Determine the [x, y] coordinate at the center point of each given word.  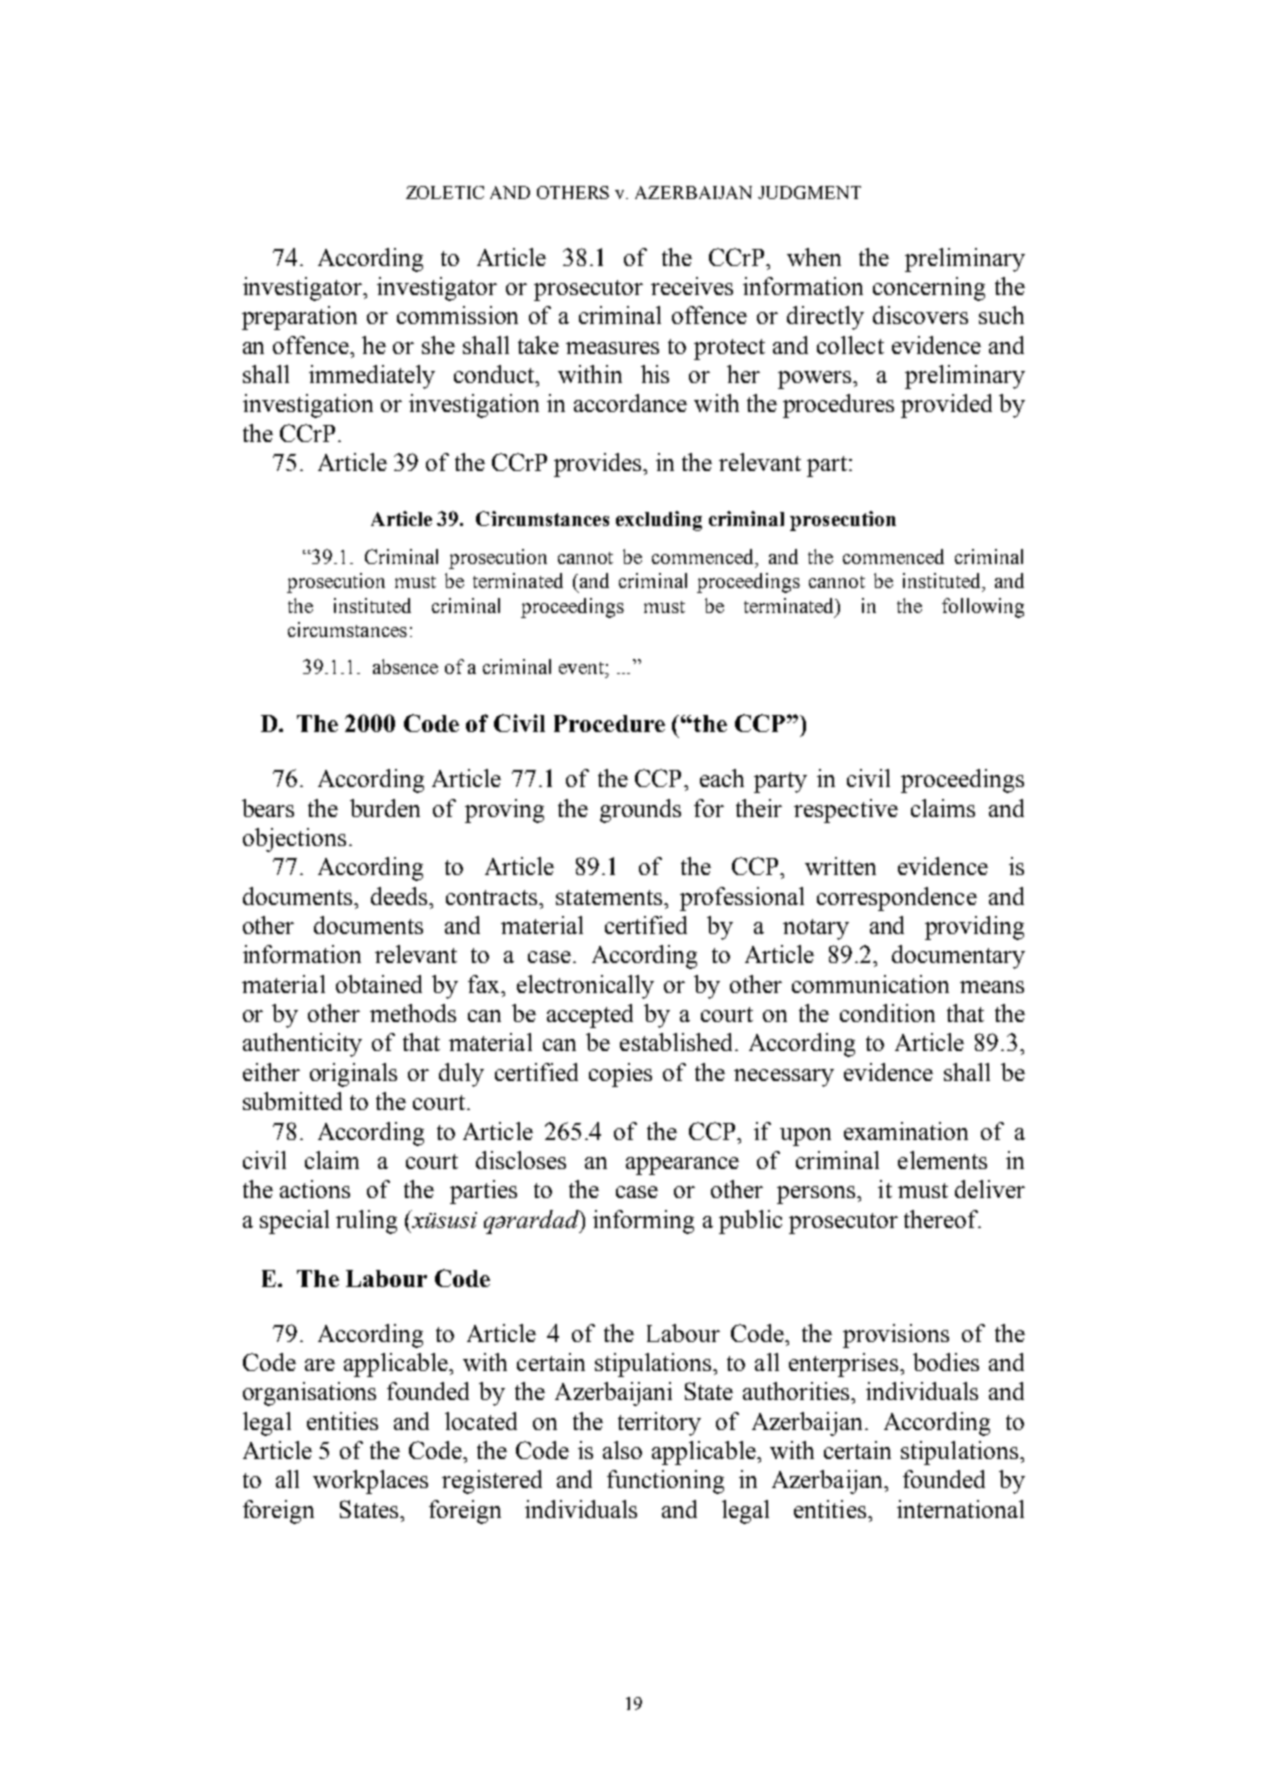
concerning [929, 289]
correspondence [897, 899]
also [622, 1450]
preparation [299, 318]
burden [385, 808]
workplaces [370, 1482]
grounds [640, 811]
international [960, 1509]
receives [692, 286]
